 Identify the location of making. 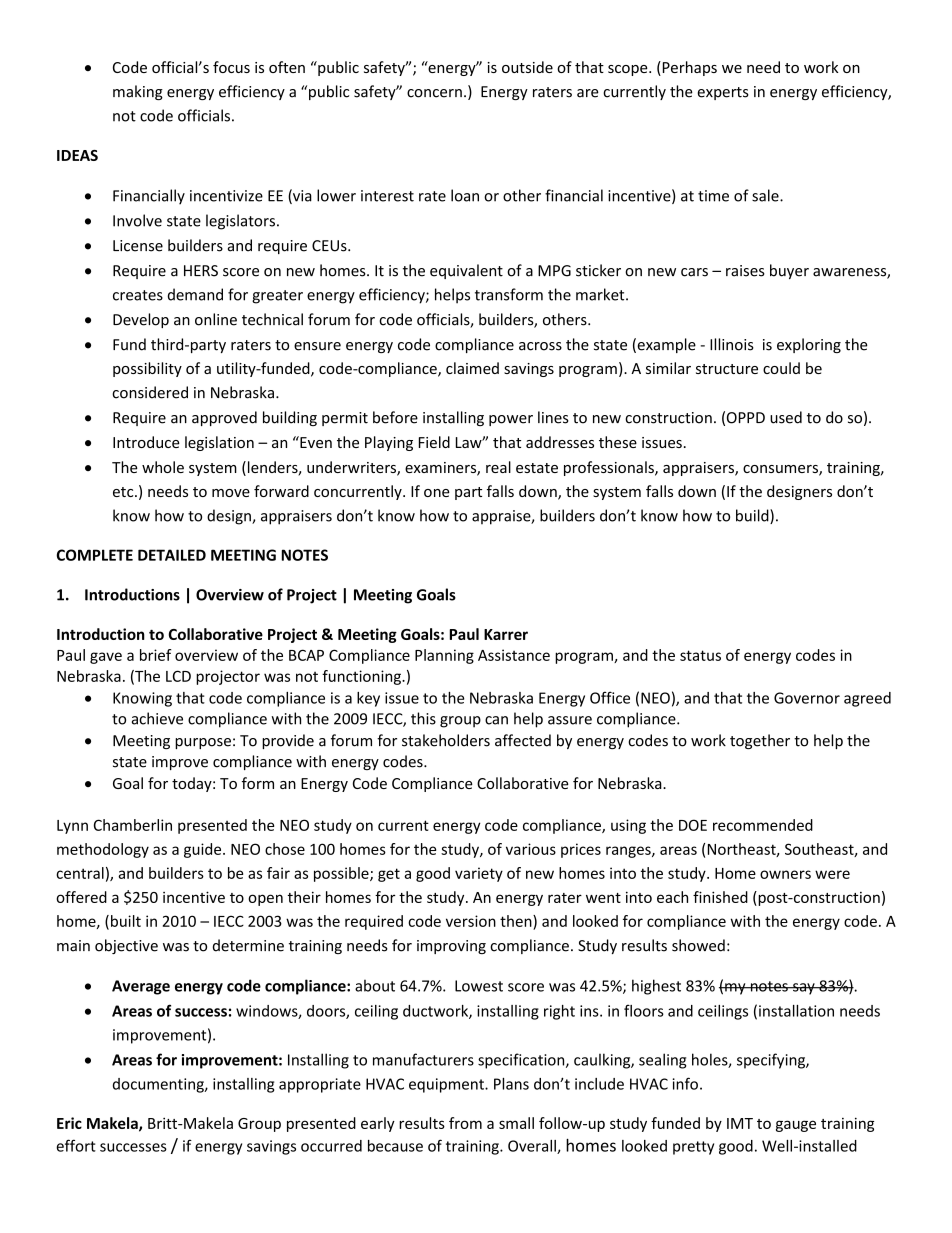
(138, 92).
